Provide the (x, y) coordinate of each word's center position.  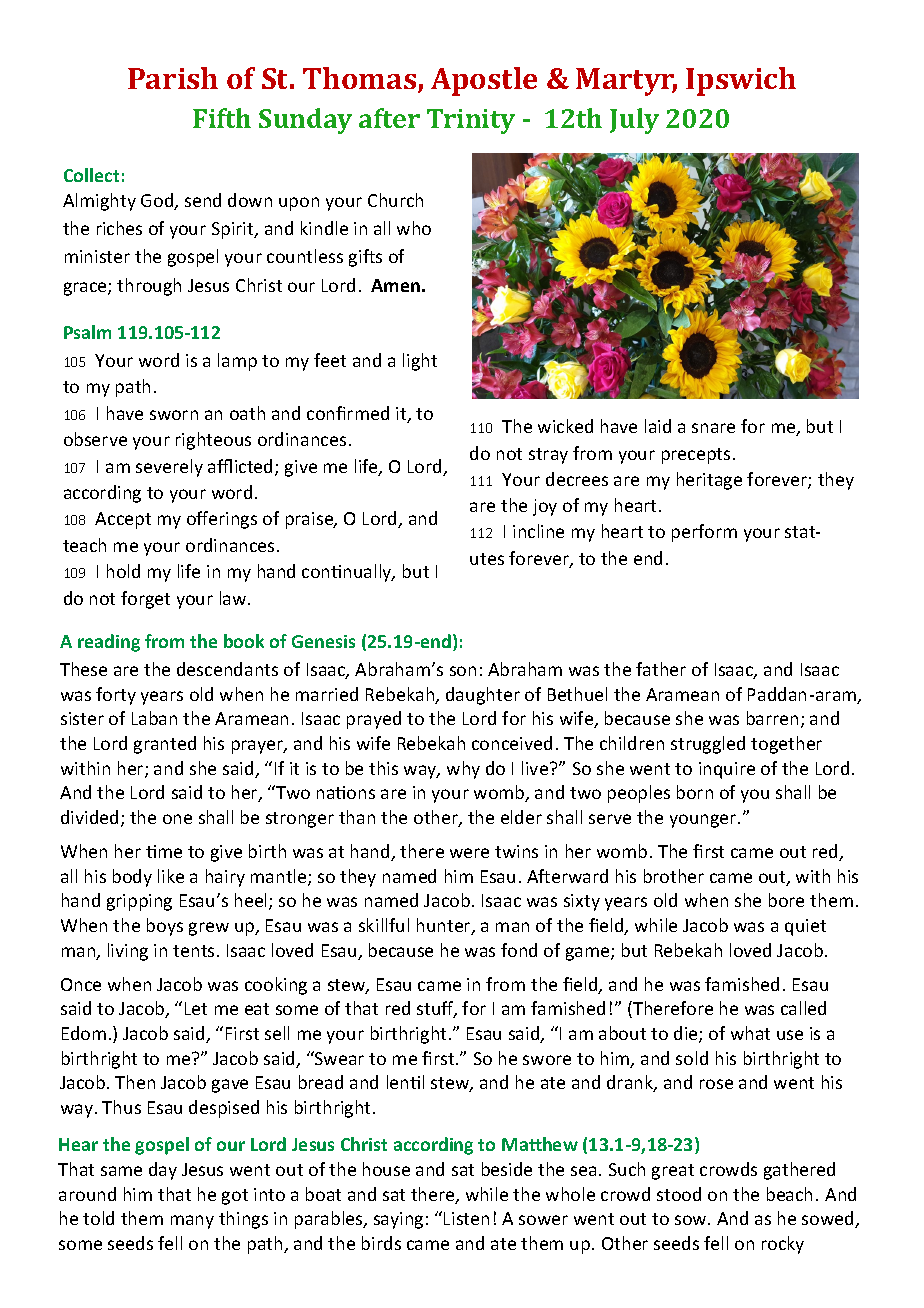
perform (704, 533)
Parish (173, 78)
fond (519, 950)
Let (196, 1008)
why (463, 770)
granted (165, 745)
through (149, 287)
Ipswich (741, 81)
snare (713, 428)
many (192, 1222)
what (750, 1033)
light (420, 362)
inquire (727, 770)
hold (123, 571)
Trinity (471, 121)
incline (538, 531)
